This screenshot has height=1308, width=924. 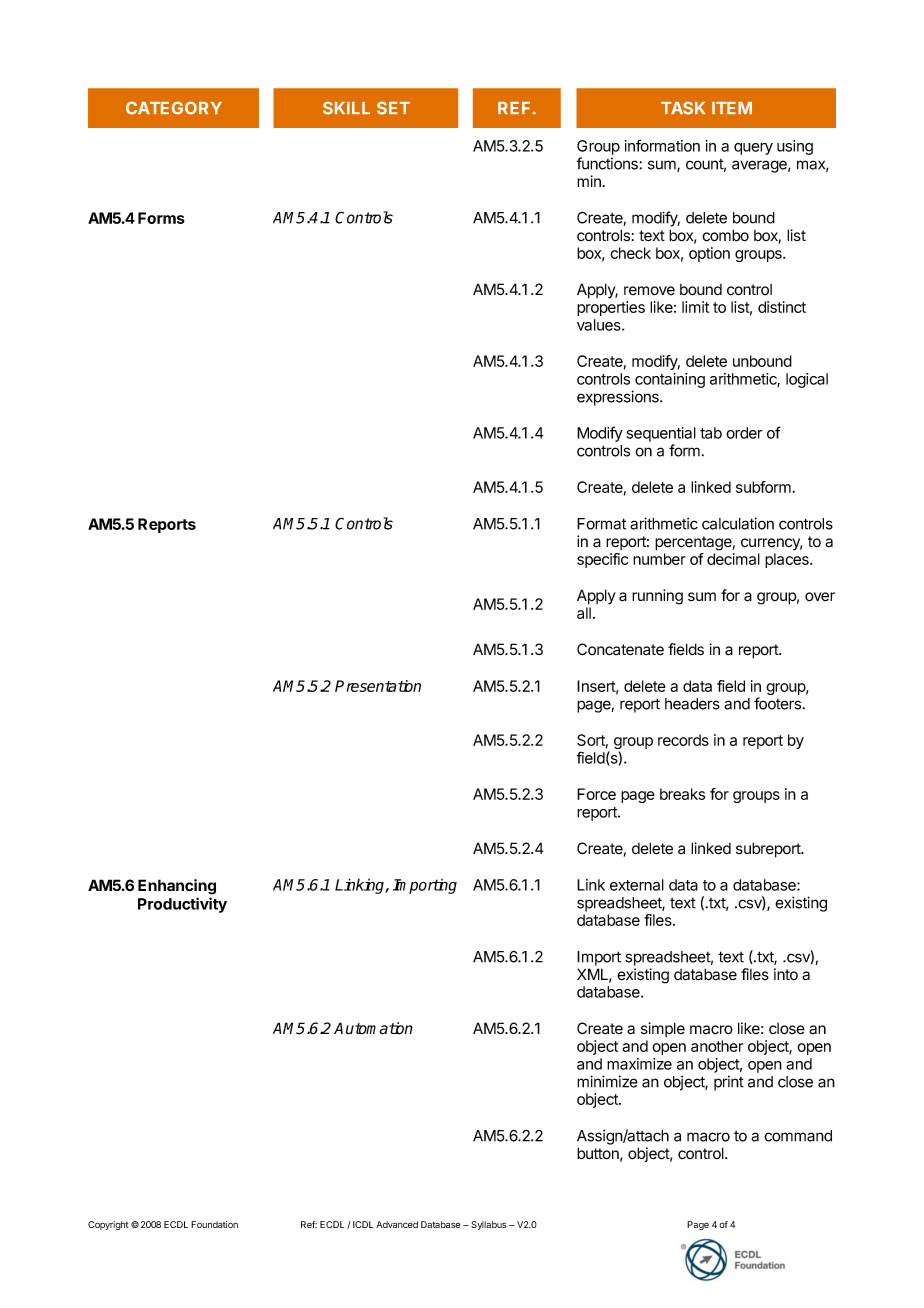 What do you see at coordinates (584, 613) in the screenshot?
I see `all` at bounding box center [584, 613].
